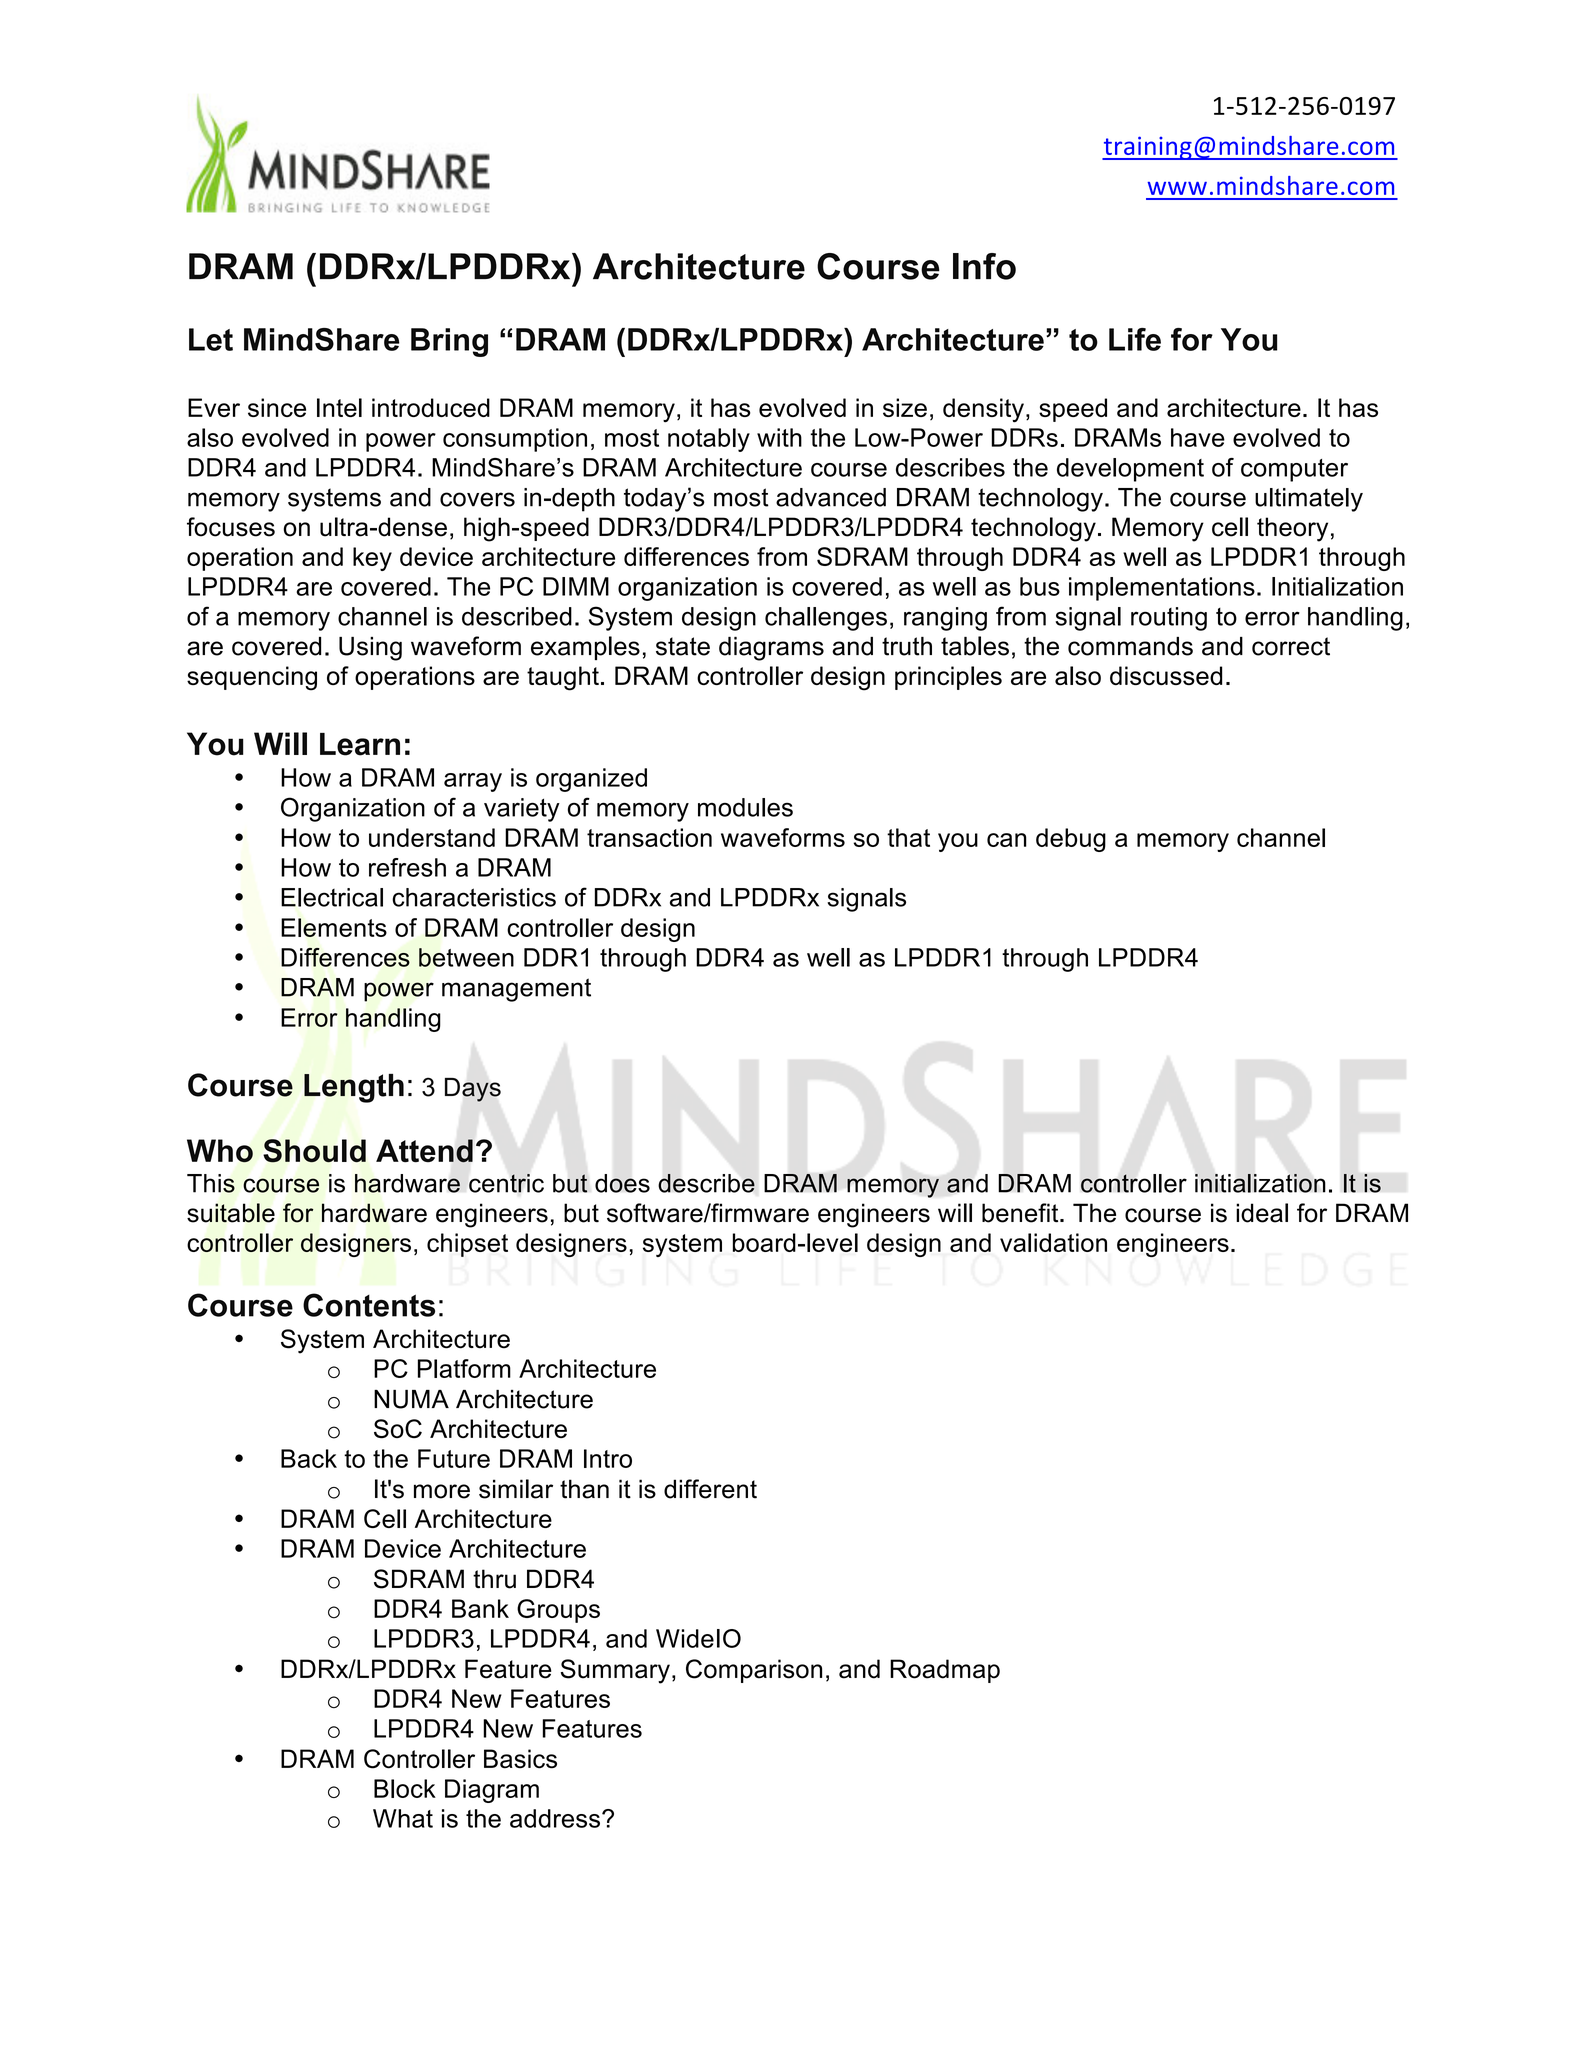  What do you see at coordinates (745, 807) in the screenshot?
I see `modules` at bounding box center [745, 807].
